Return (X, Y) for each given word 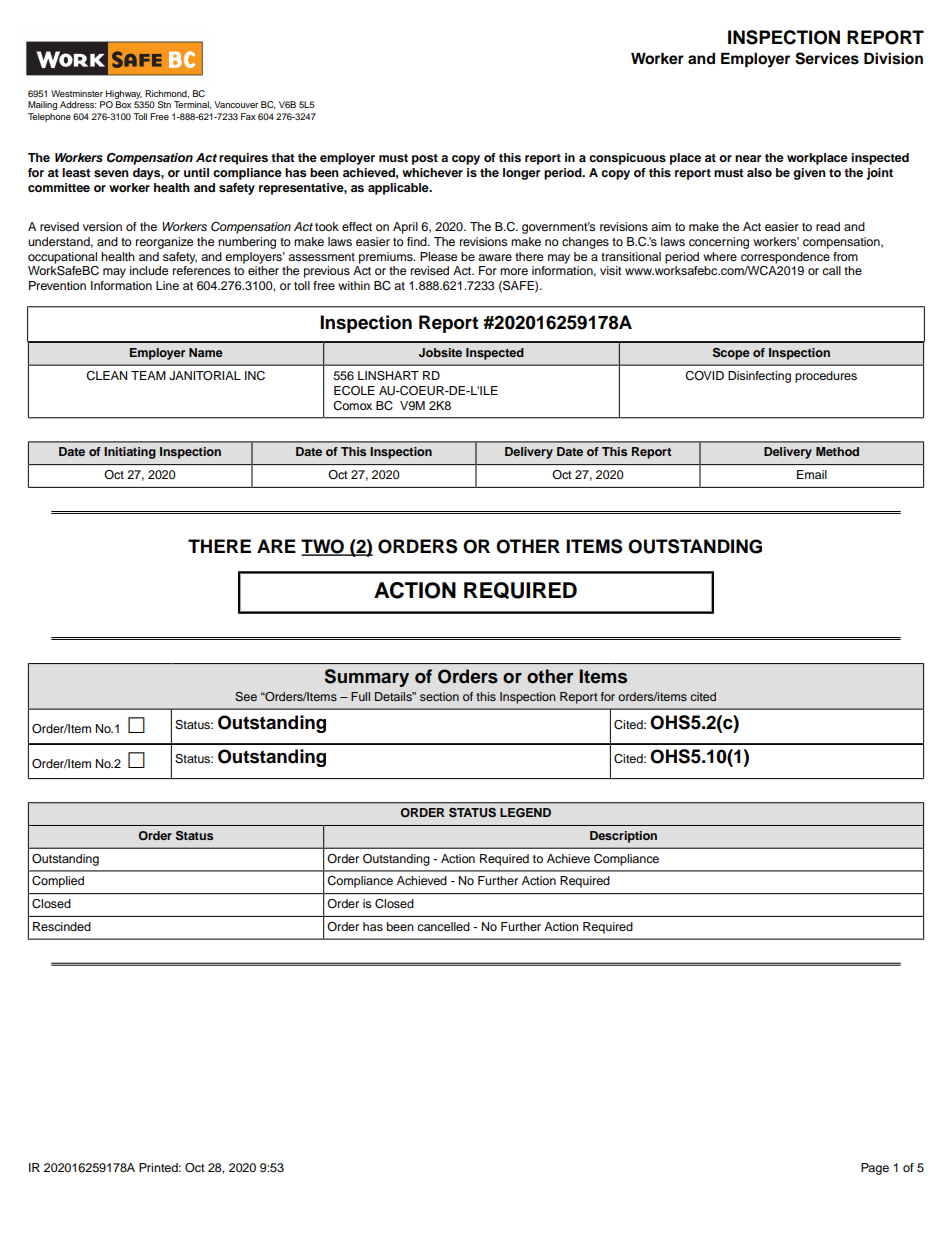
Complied (58, 882)
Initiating (130, 453)
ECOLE (354, 391)
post (425, 159)
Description (623, 837)
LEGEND (525, 813)
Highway (123, 96)
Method (837, 451)
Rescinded (62, 926)
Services (827, 58)
